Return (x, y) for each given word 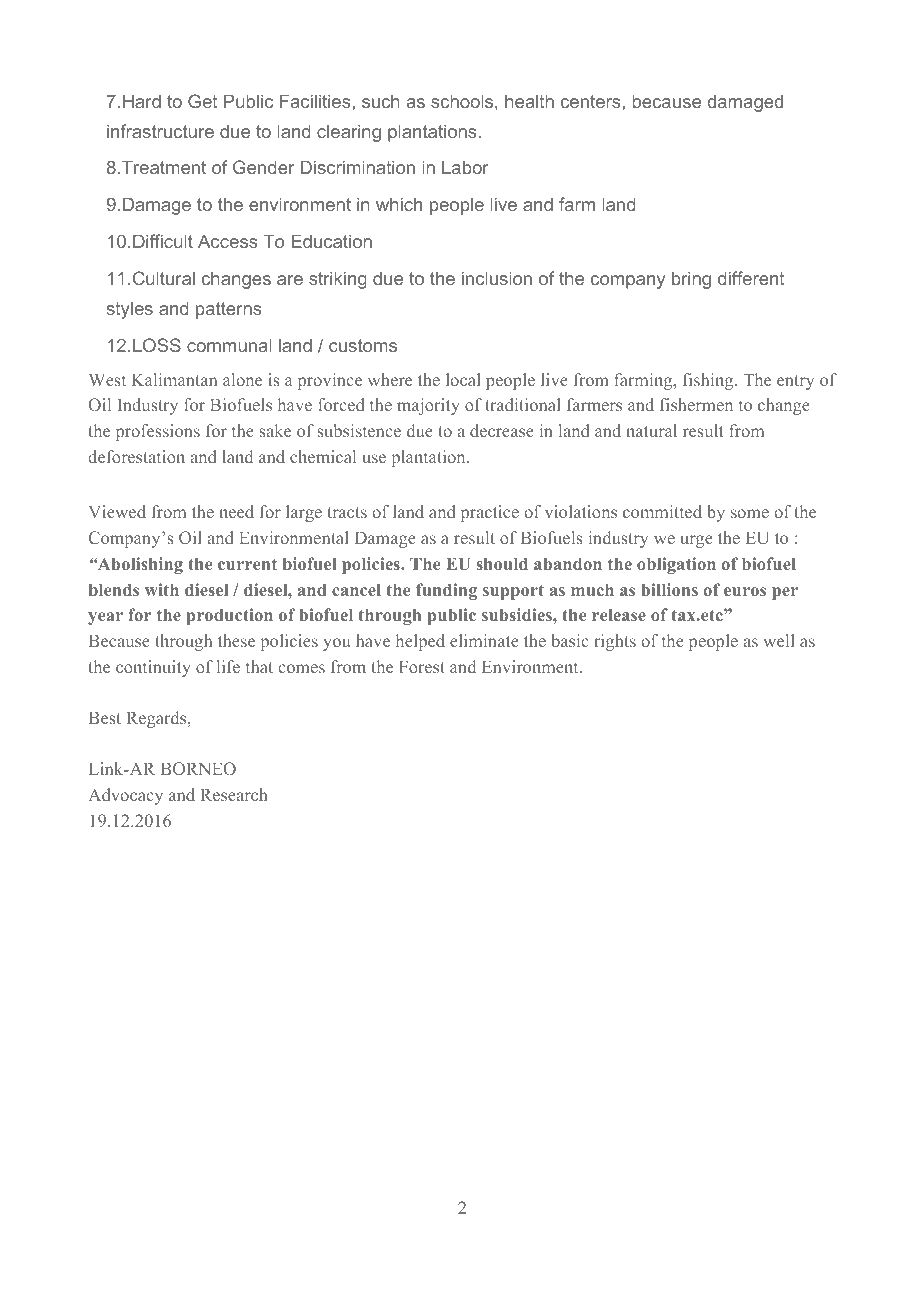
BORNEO (198, 768)
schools (463, 101)
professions (158, 432)
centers (592, 101)
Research (234, 794)
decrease (502, 430)
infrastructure (160, 131)
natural (651, 430)
